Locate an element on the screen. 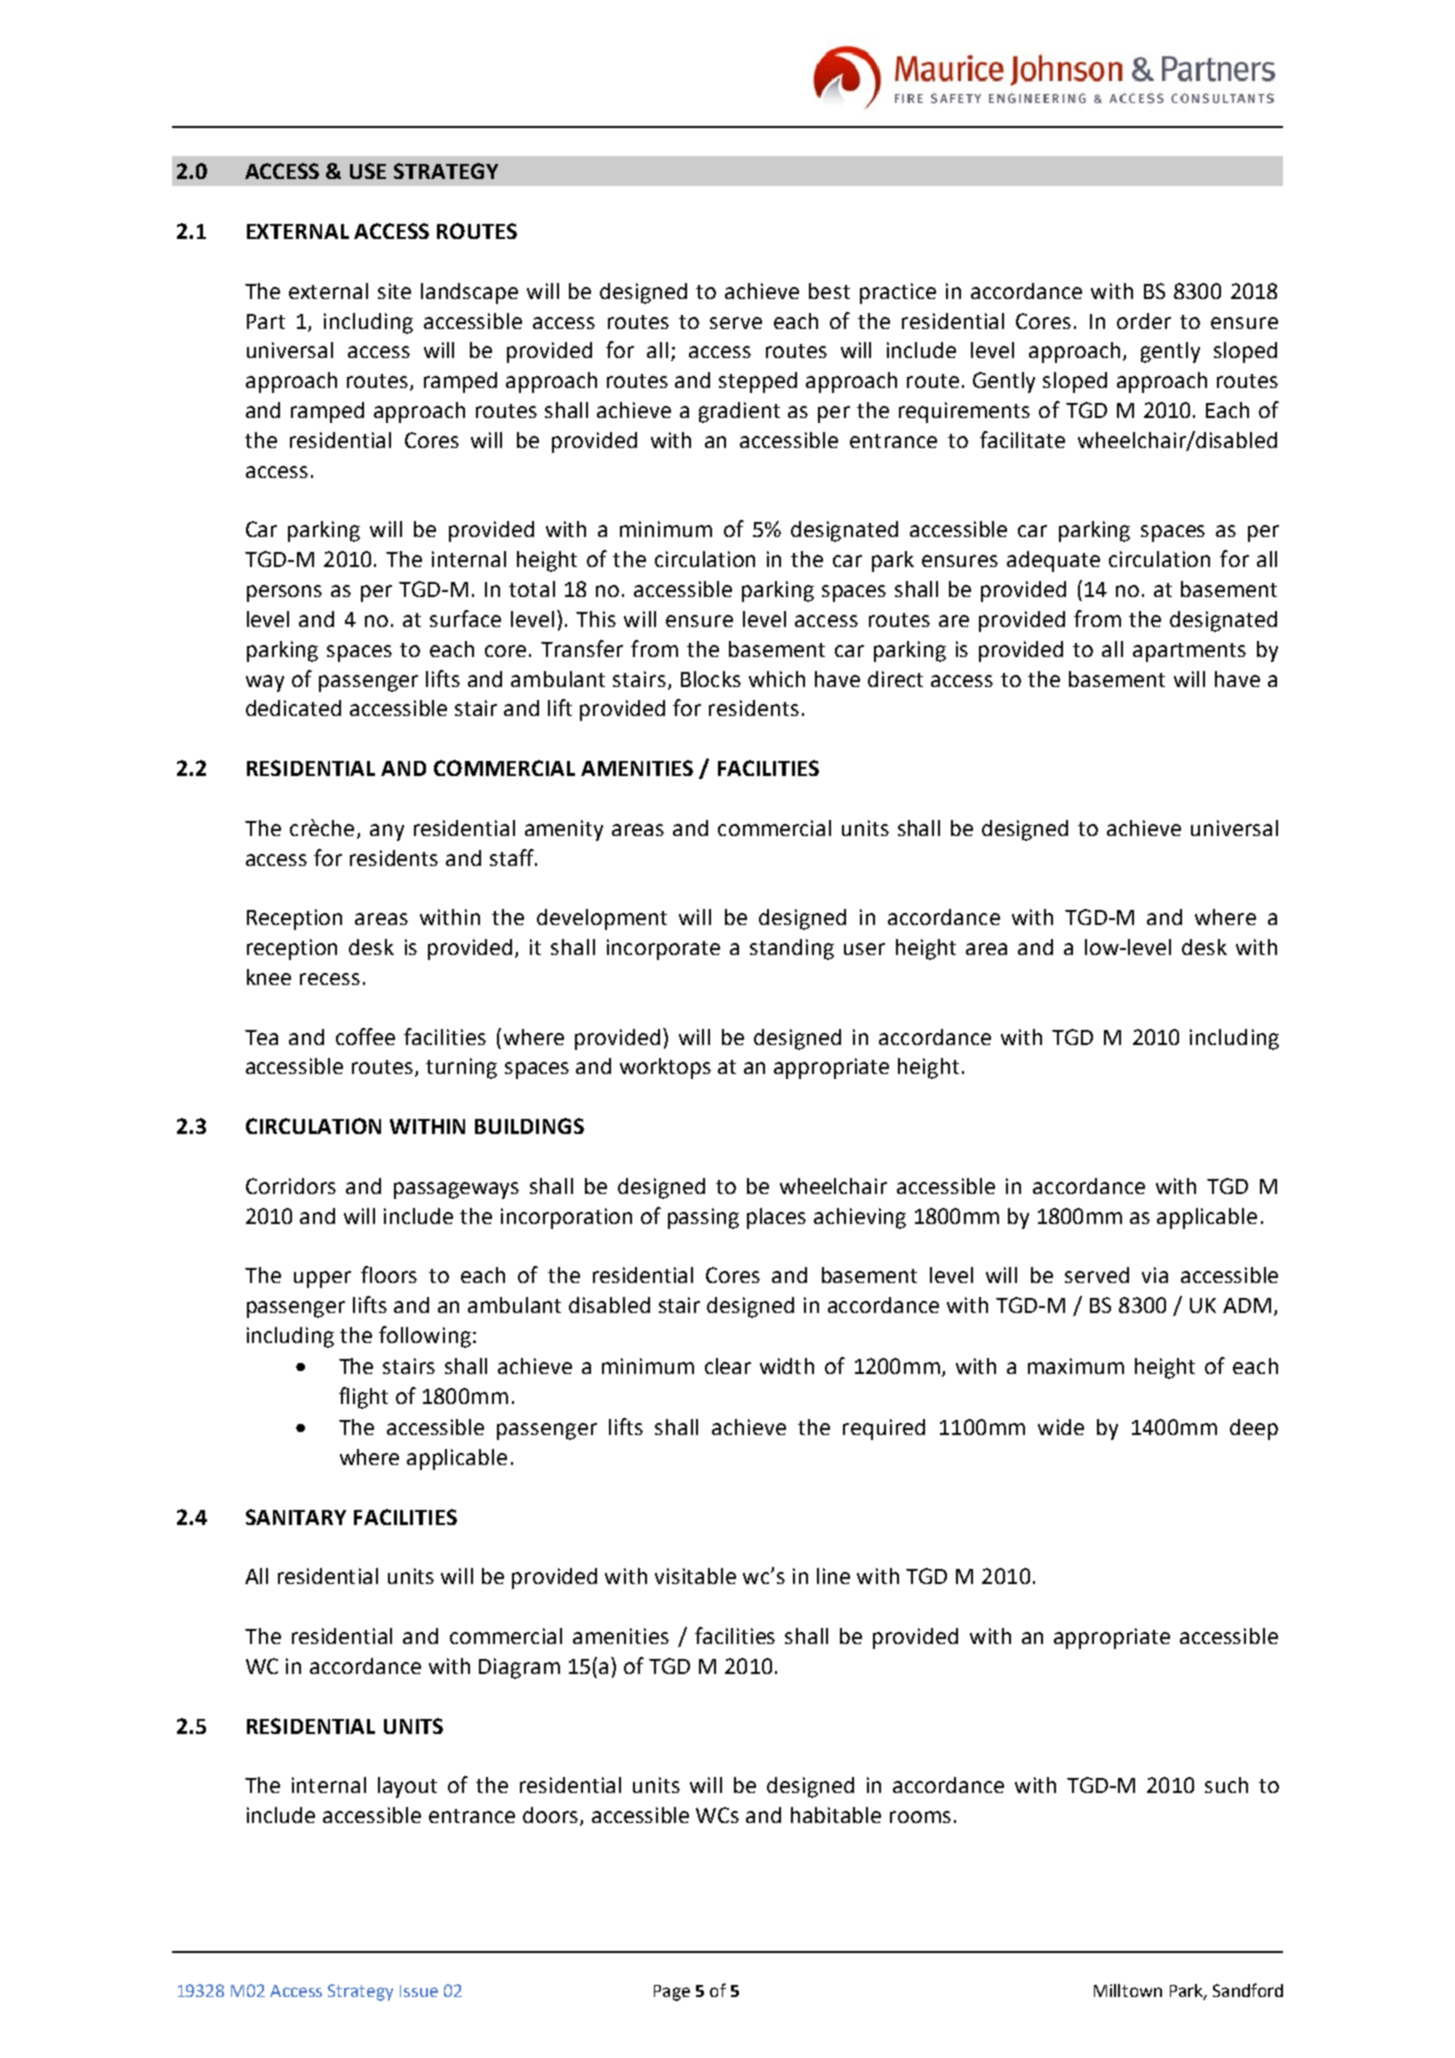  order is located at coordinates (1144, 321).
